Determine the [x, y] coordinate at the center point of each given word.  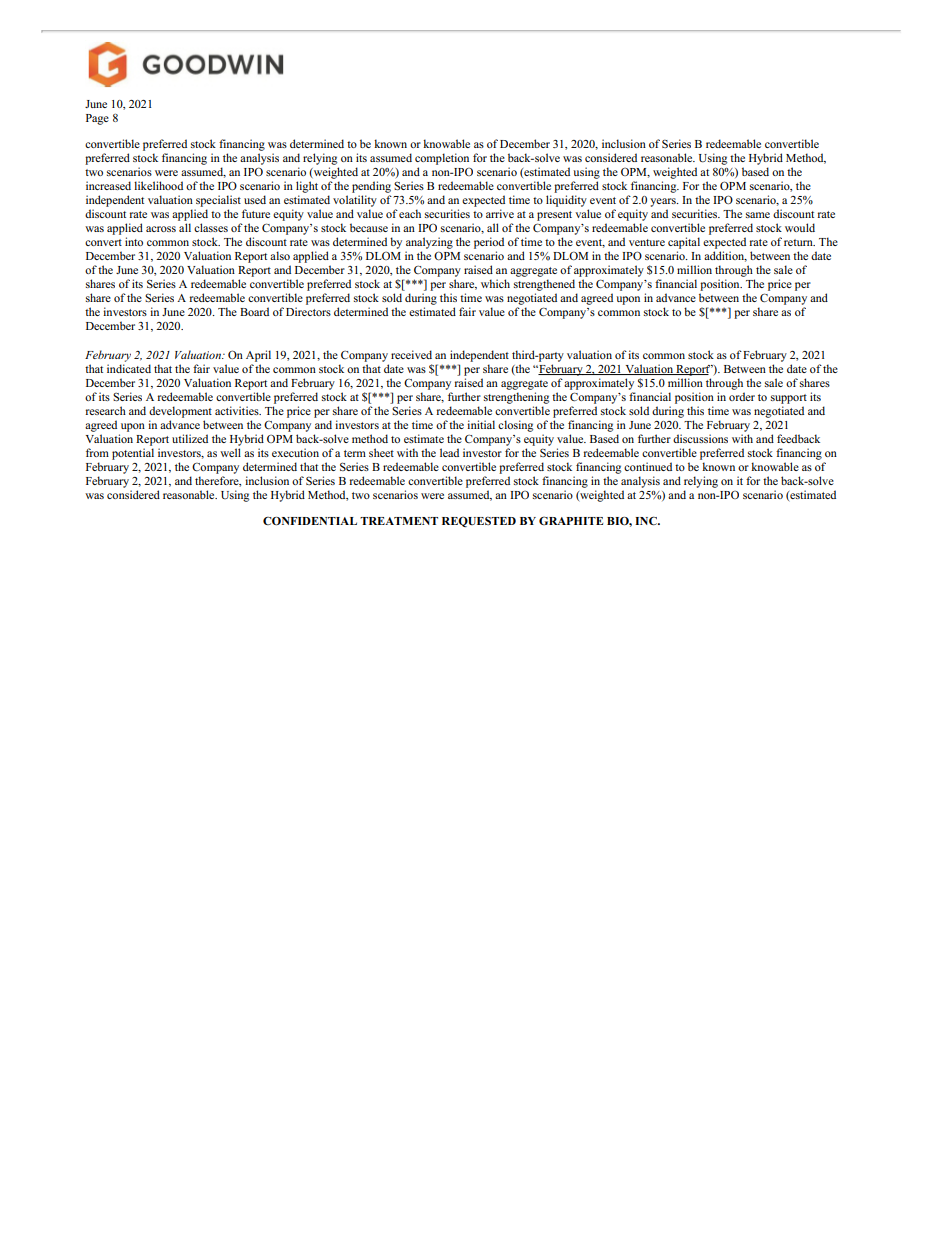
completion [442, 159]
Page [97, 119]
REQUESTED [479, 521]
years [664, 202]
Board [254, 311]
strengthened [544, 285]
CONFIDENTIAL [310, 521]
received [411, 354]
